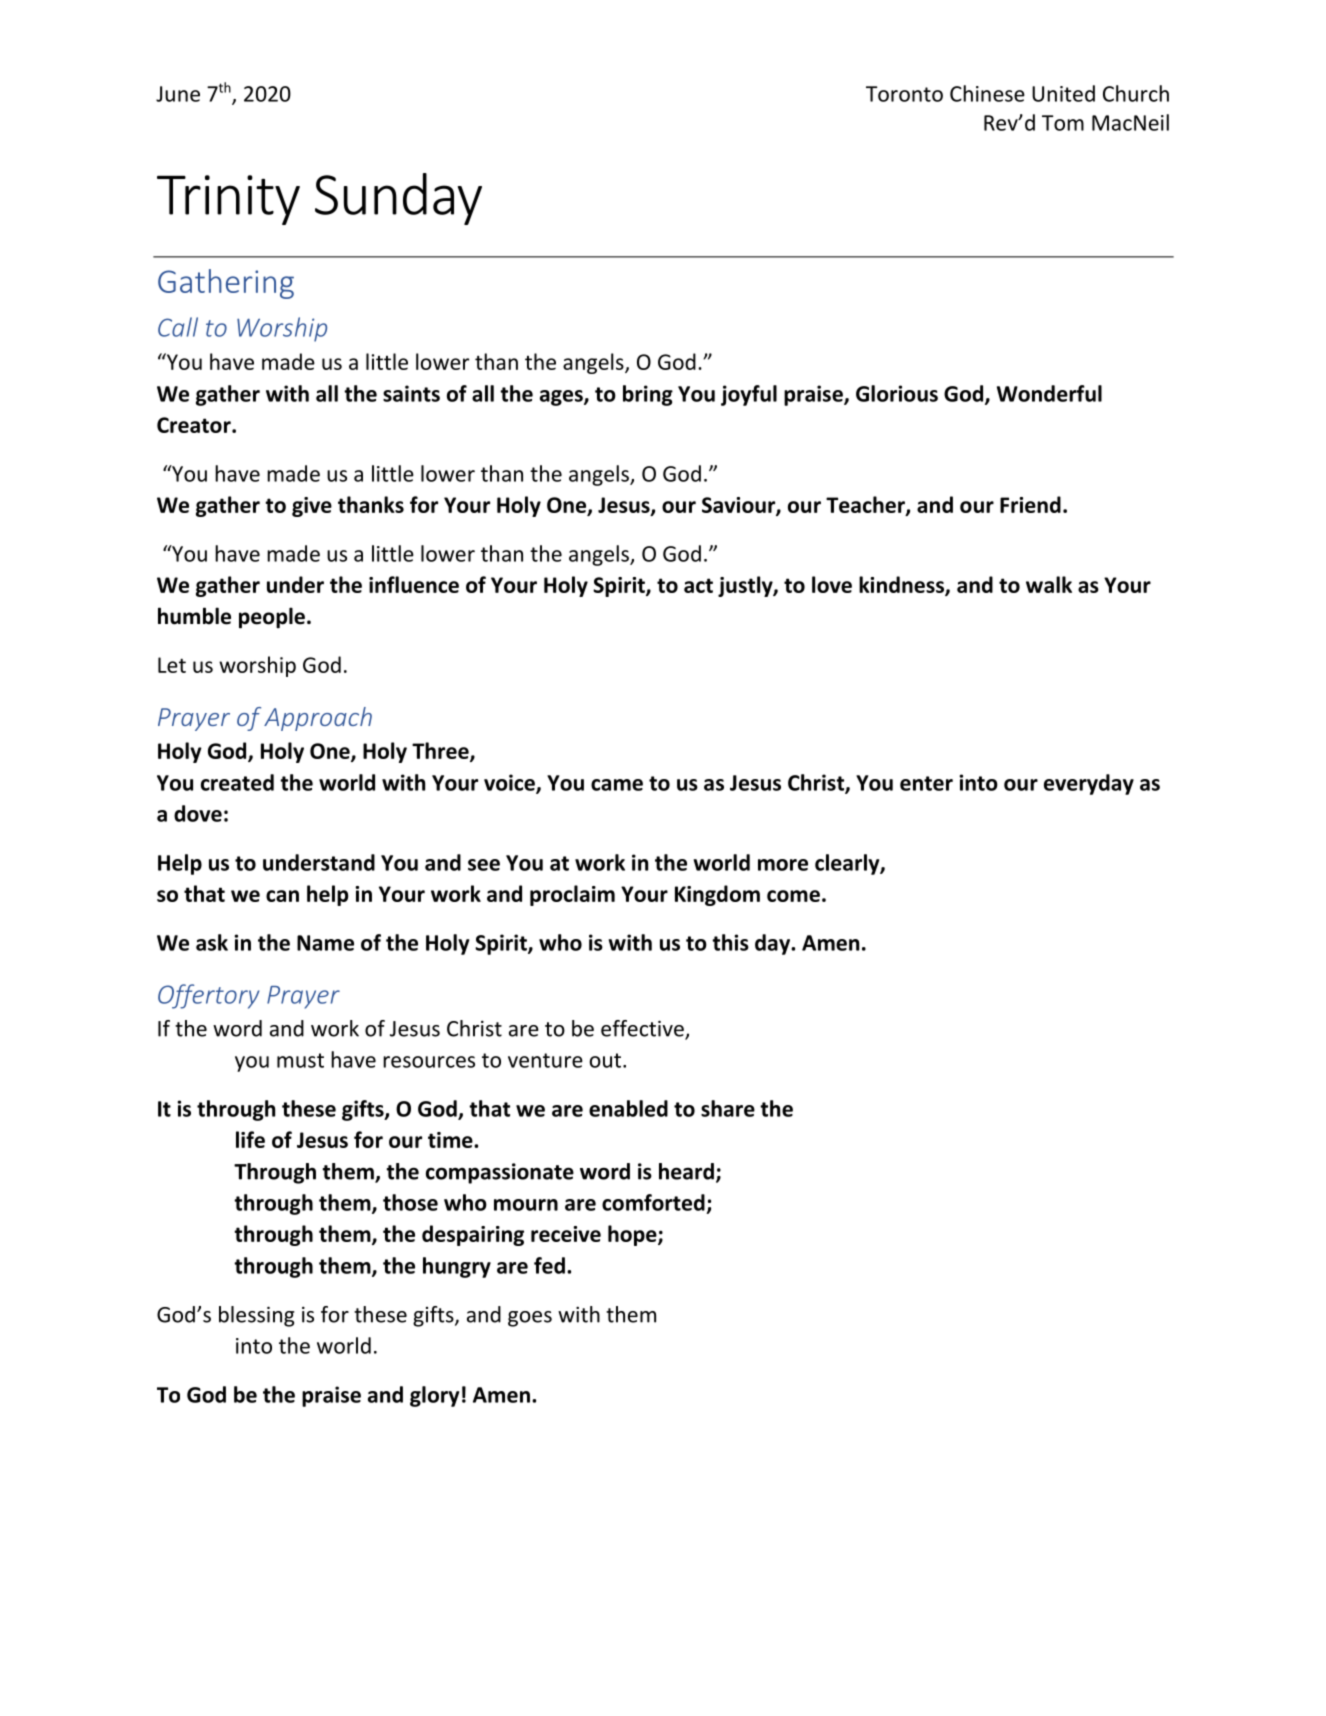 Image resolution: width=1326 pixels, height=1716 pixels. What do you see at coordinates (1063, 123) in the screenshot?
I see `Tom` at bounding box center [1063, 123].
